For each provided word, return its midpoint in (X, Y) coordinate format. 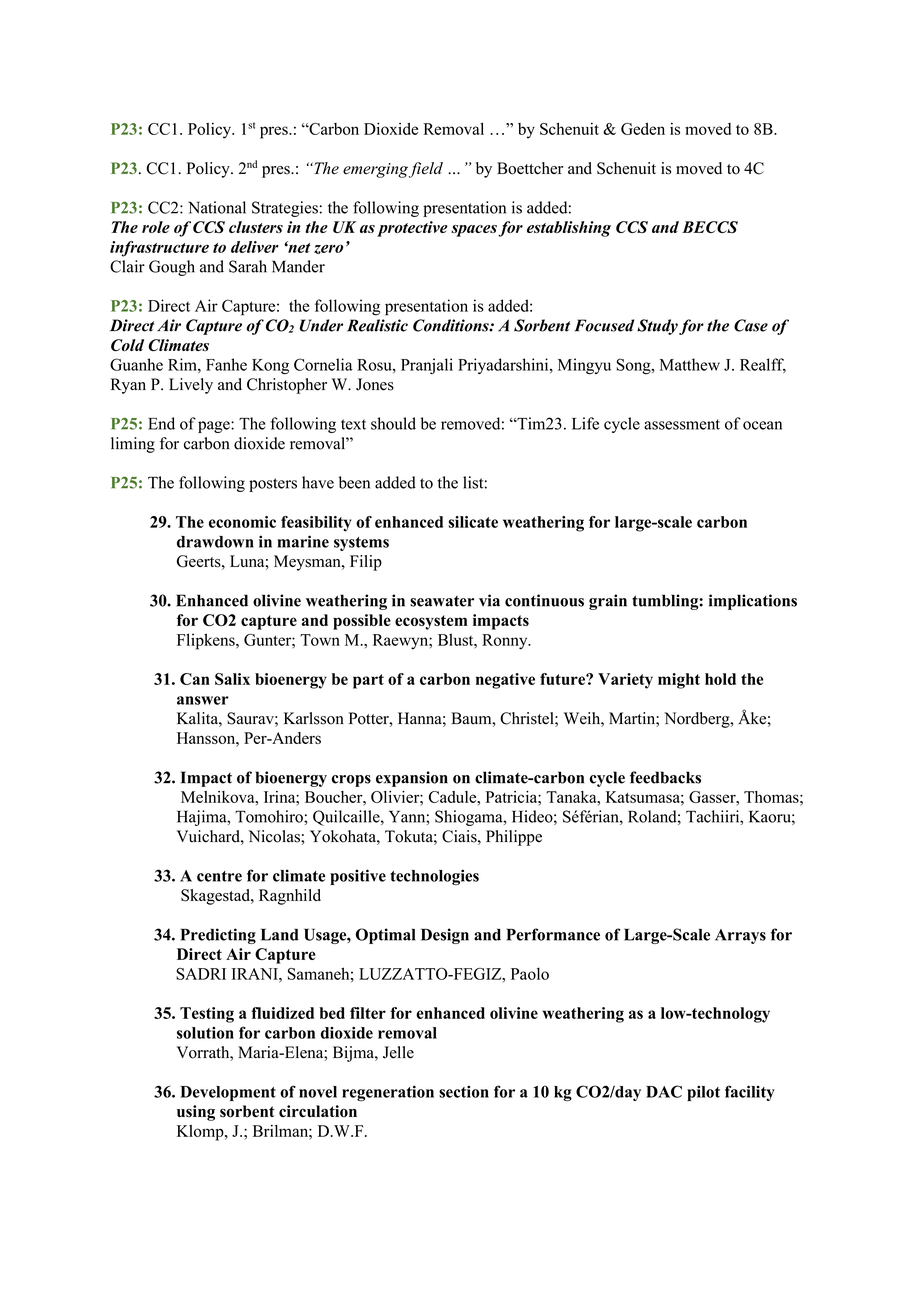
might (679, 681)
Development (228, 1093)
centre (219, 876)
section (464, 1091)
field (426, 170)
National (217, 207)
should (393, 423)
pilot (703, 1093)
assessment (682, 424)
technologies (434, 877)
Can (195, 679)
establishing (569, 229)
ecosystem (431, 622)
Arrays (740, 936)
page (215, 427)
